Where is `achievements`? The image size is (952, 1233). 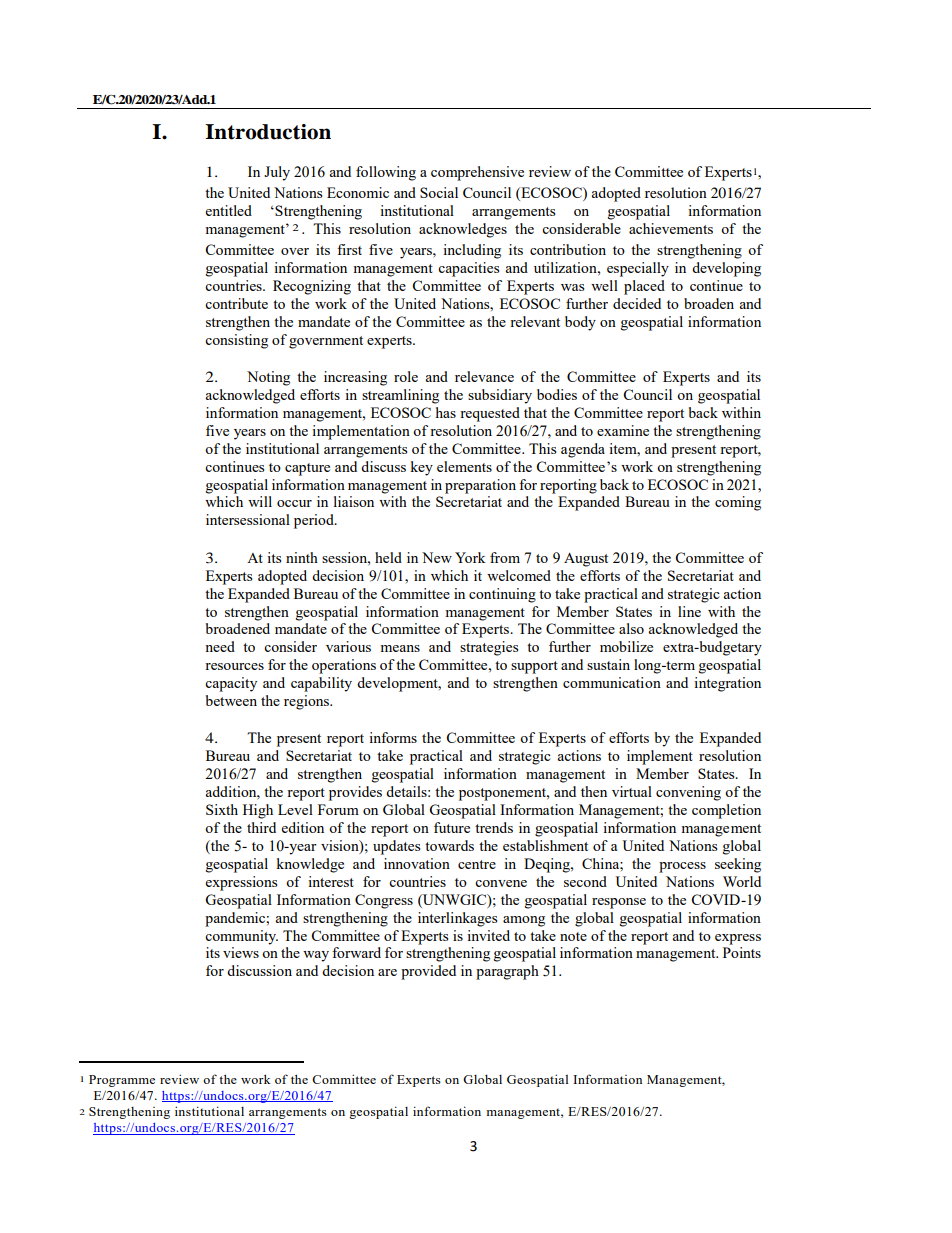
achievements is located at coordinates (671, 228).
